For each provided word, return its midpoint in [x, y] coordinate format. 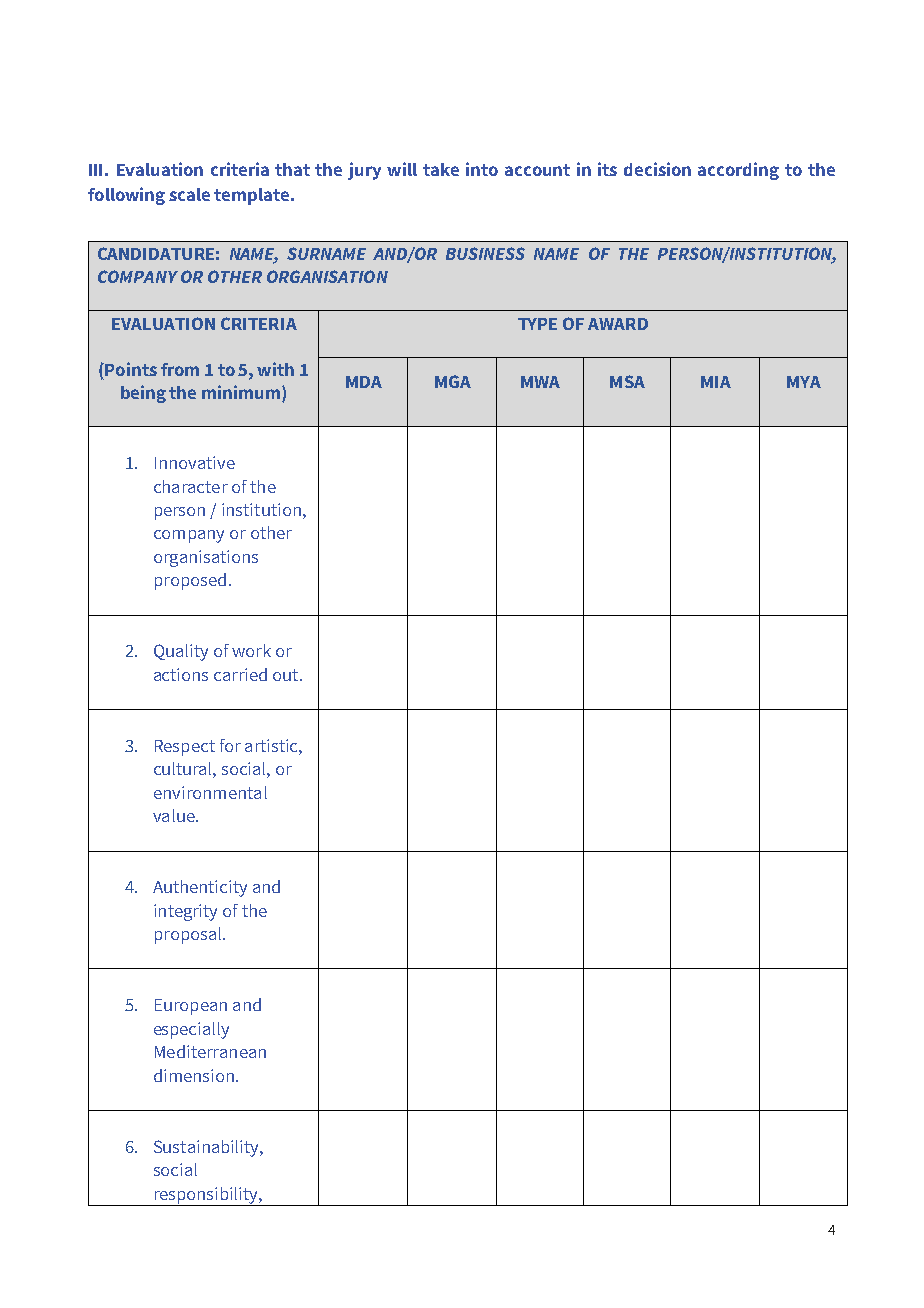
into [482, 169]
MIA [716, 382]
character [191, 486]
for [230, 745]
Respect [185, 748]
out [287, 675]
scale [189, 194]
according [738, 171]
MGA [453, 381]
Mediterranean [210, 1051]
